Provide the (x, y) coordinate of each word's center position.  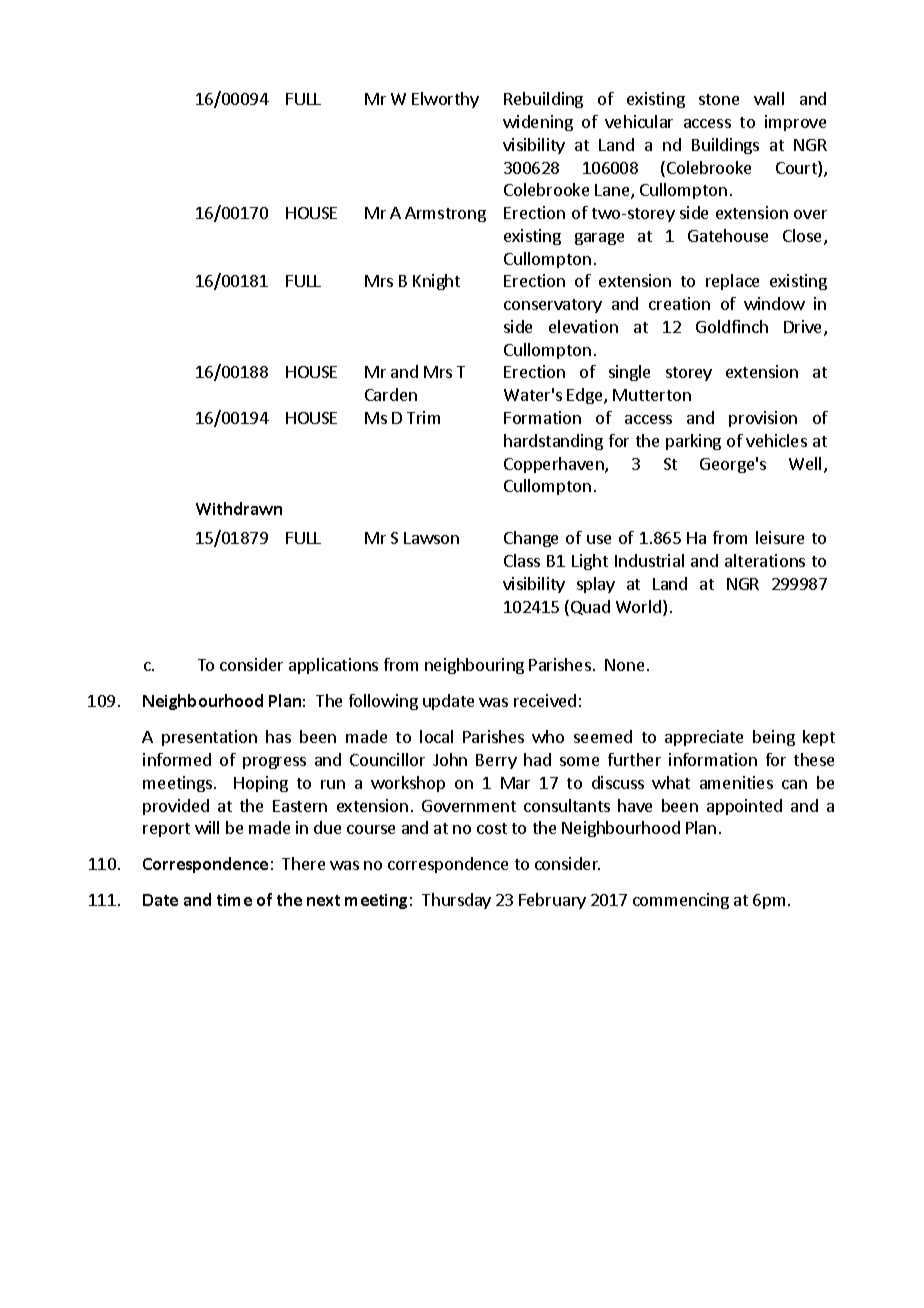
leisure (780, 537)
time (234, 900)
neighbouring (474, 666)
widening (538, 123)
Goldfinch (732, 326)
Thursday (456, 901)
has (278, 736)
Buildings (725, 146)
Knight (436, 282)
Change (531, 539)
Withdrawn (239, 508)
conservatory (553, 306)
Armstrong (445, 214)
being (774, 738)
